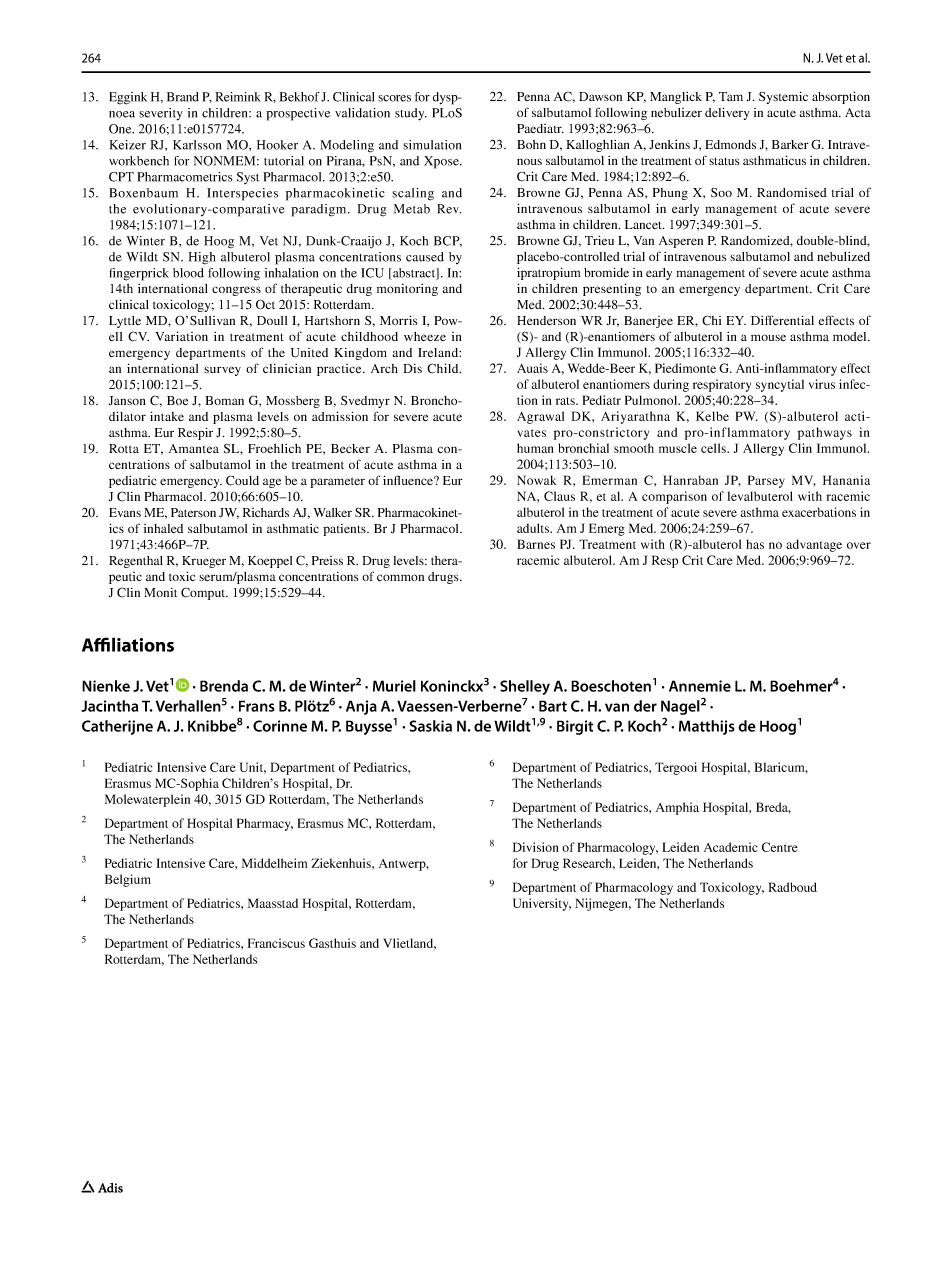  I want to click on Brenda, so click(224, 686).
